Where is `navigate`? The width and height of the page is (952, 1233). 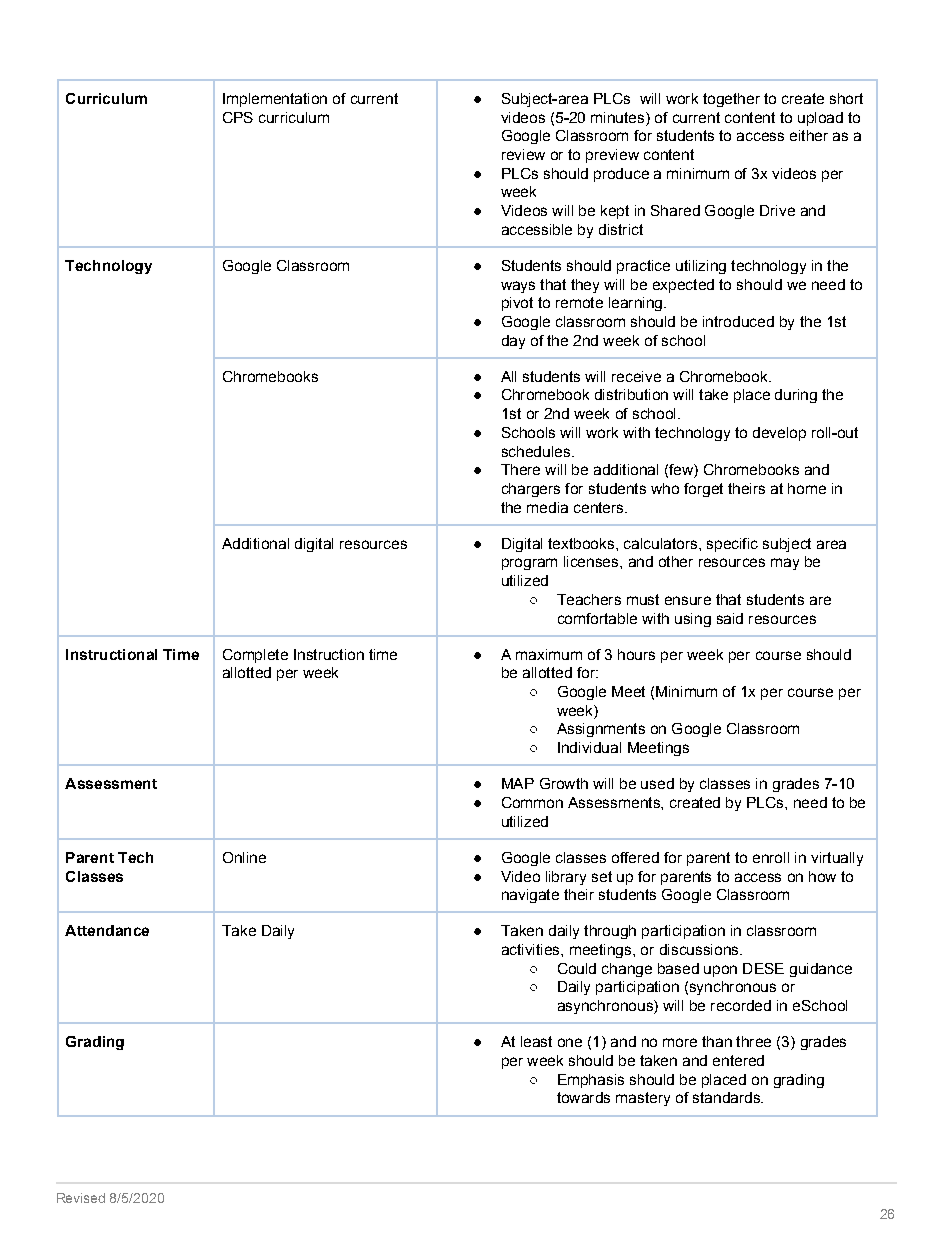
navigate is located at coordinates (530, 896).
